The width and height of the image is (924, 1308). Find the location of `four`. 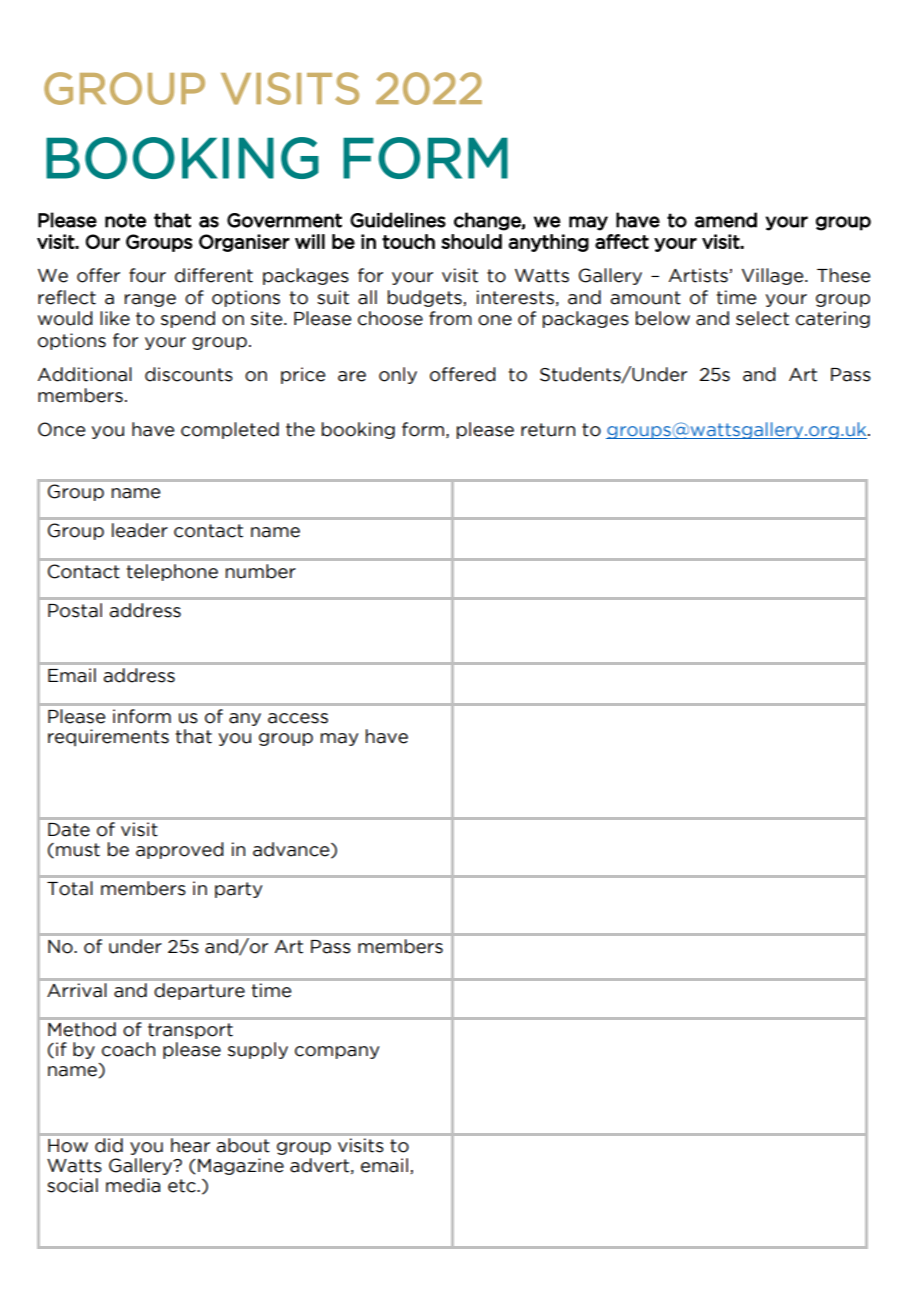

four is located at coordinates (147, 275).
